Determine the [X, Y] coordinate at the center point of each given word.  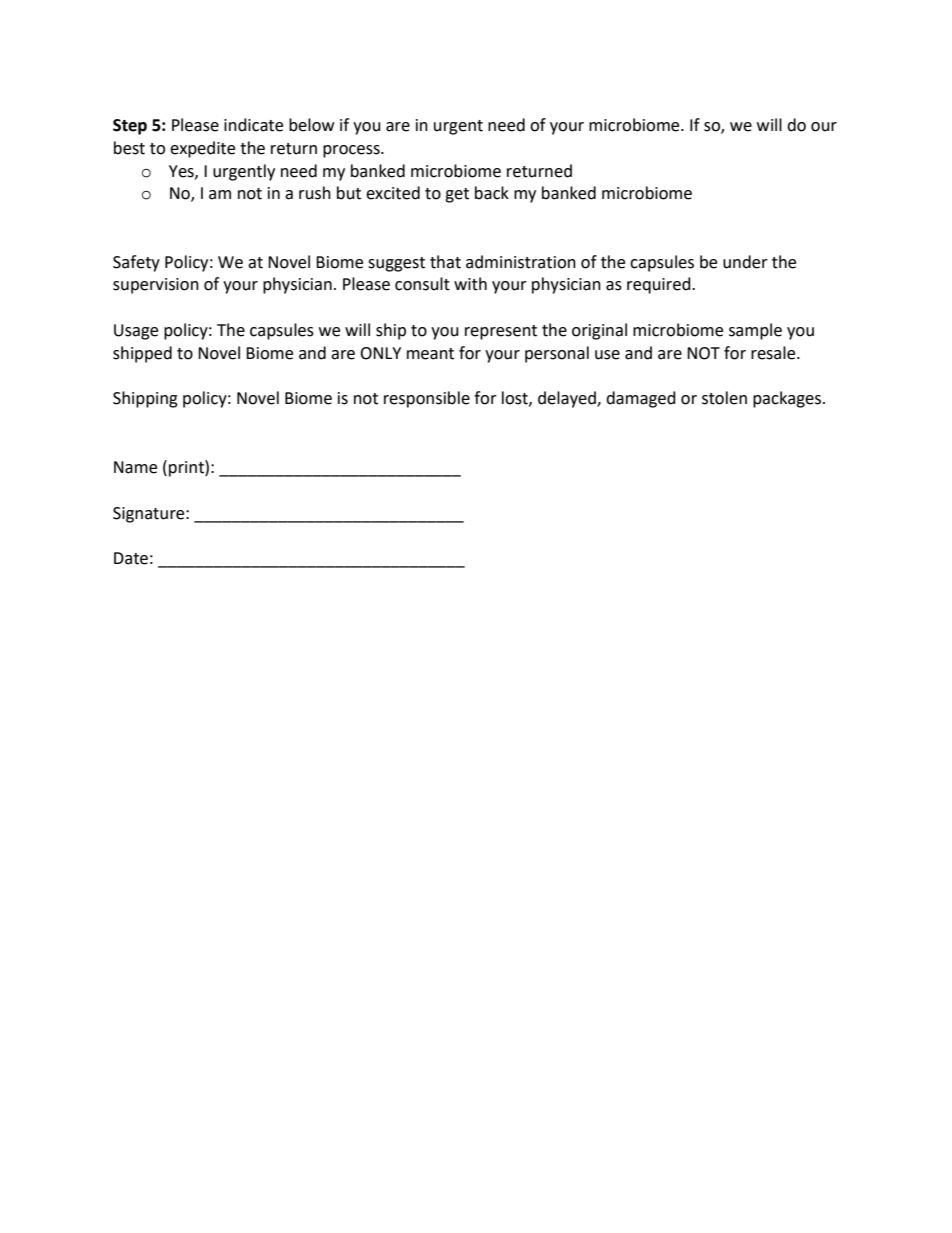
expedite [202, 149]
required [660, 285]
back [492, 193]
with [470, 284]
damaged [641, 399]
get [457, 195]
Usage [136, 332]
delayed [568, 399]
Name [135, 467]
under [745, 262]
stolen [724, 398]
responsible [427, 399]
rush [315, 193]
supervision [156, 286]
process [352, 151]
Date [131, 558]
